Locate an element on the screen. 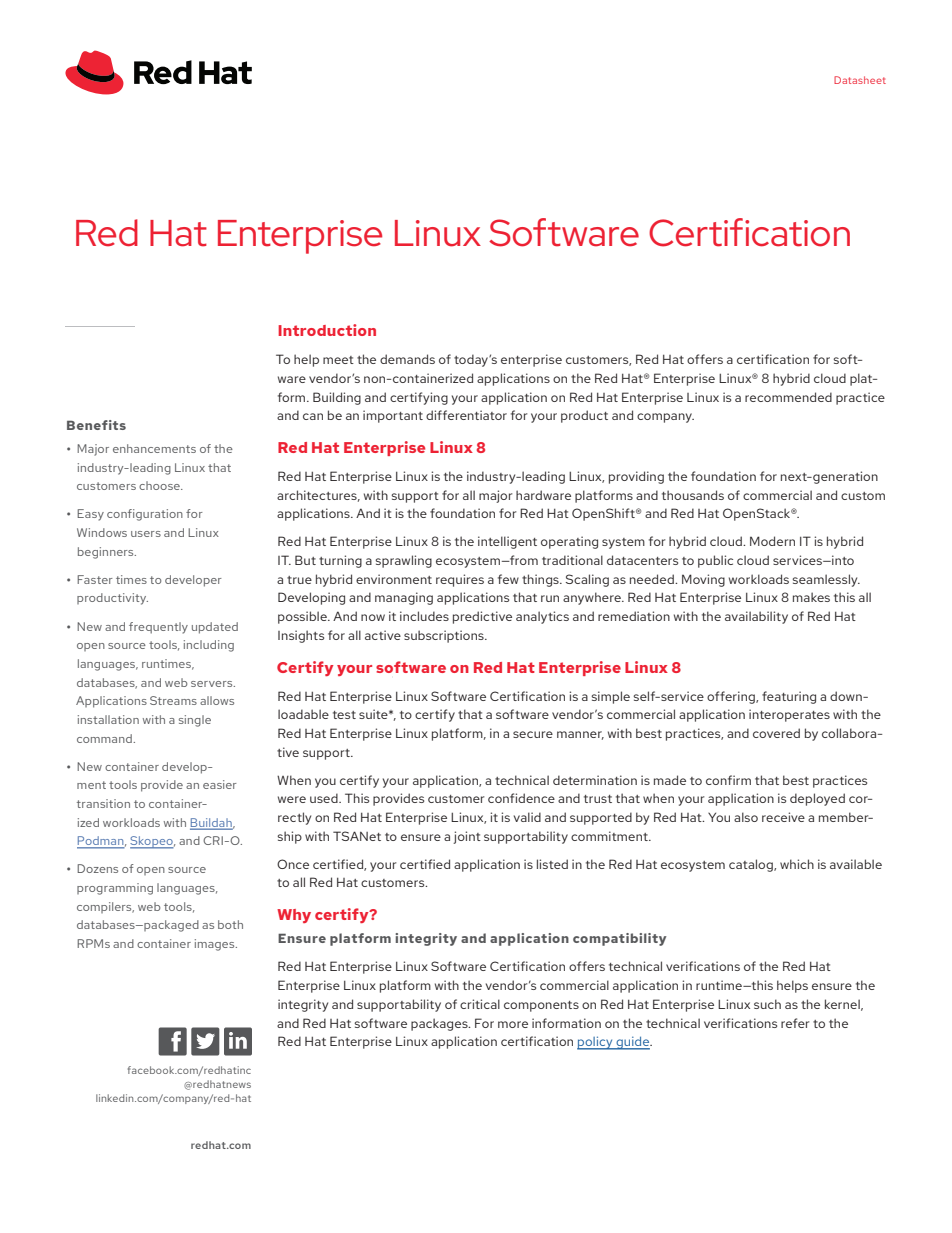 The width and height of the screenshot is (952, 1233). users is located at coordinates (146, 534).
